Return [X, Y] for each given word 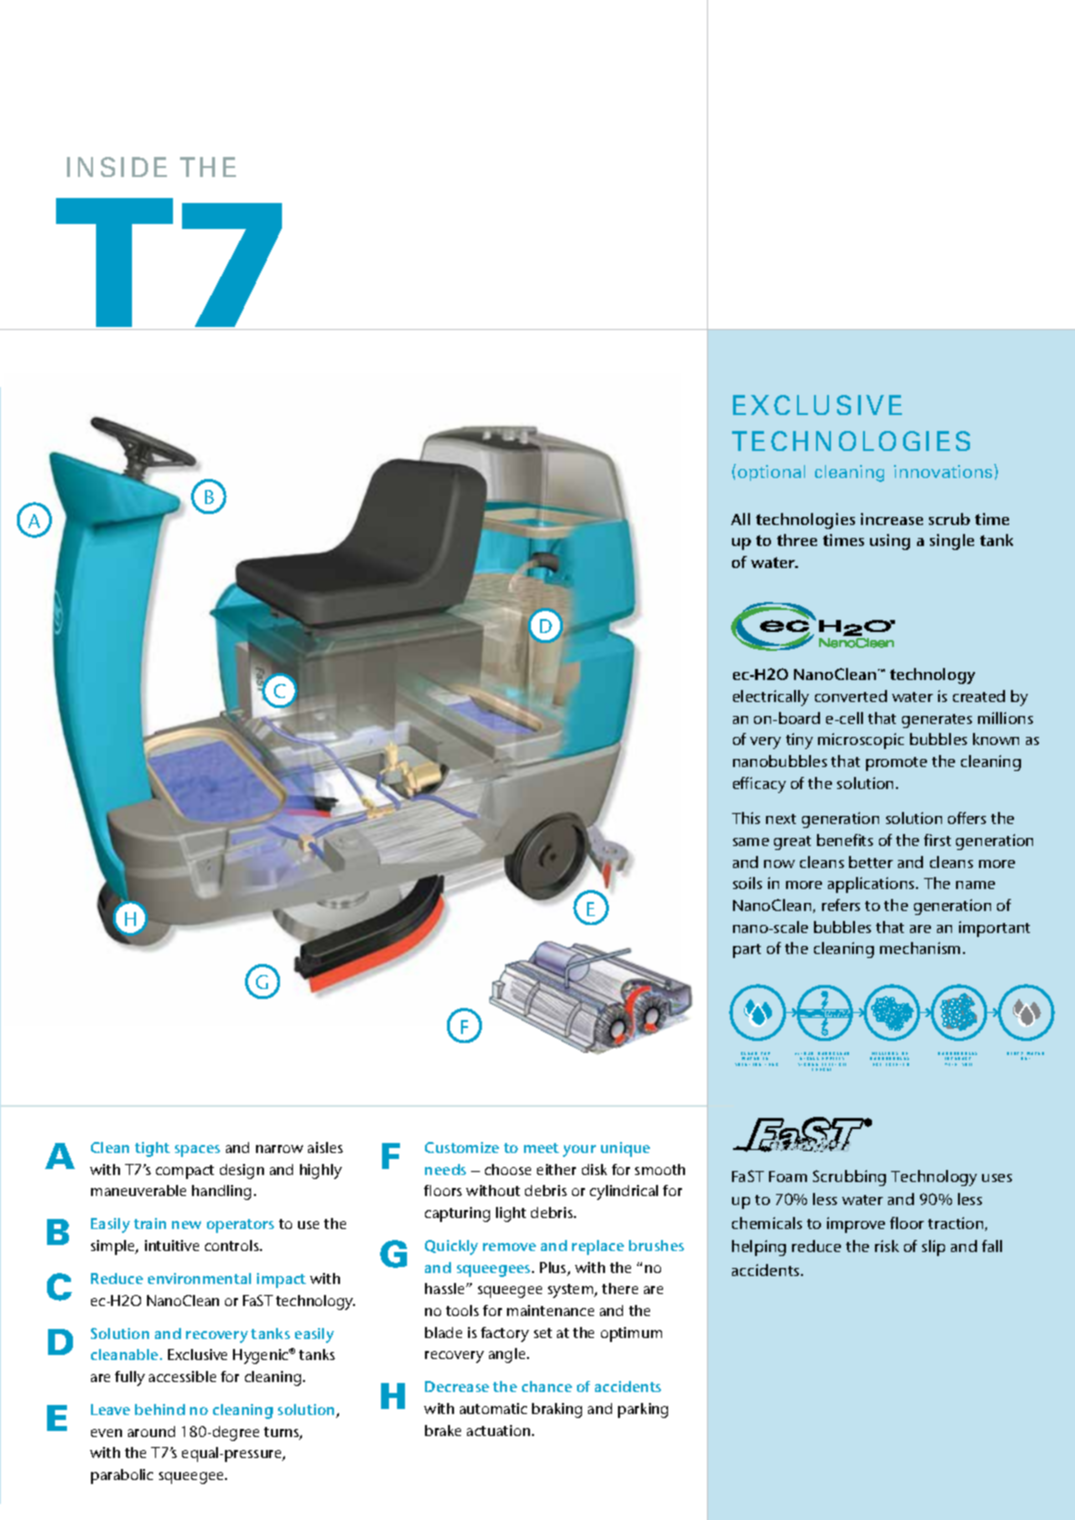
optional [771, 473]
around [151, 1431]
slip [933, 1248]
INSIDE [117, 167]
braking [557, 1410]
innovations [944, 471]
